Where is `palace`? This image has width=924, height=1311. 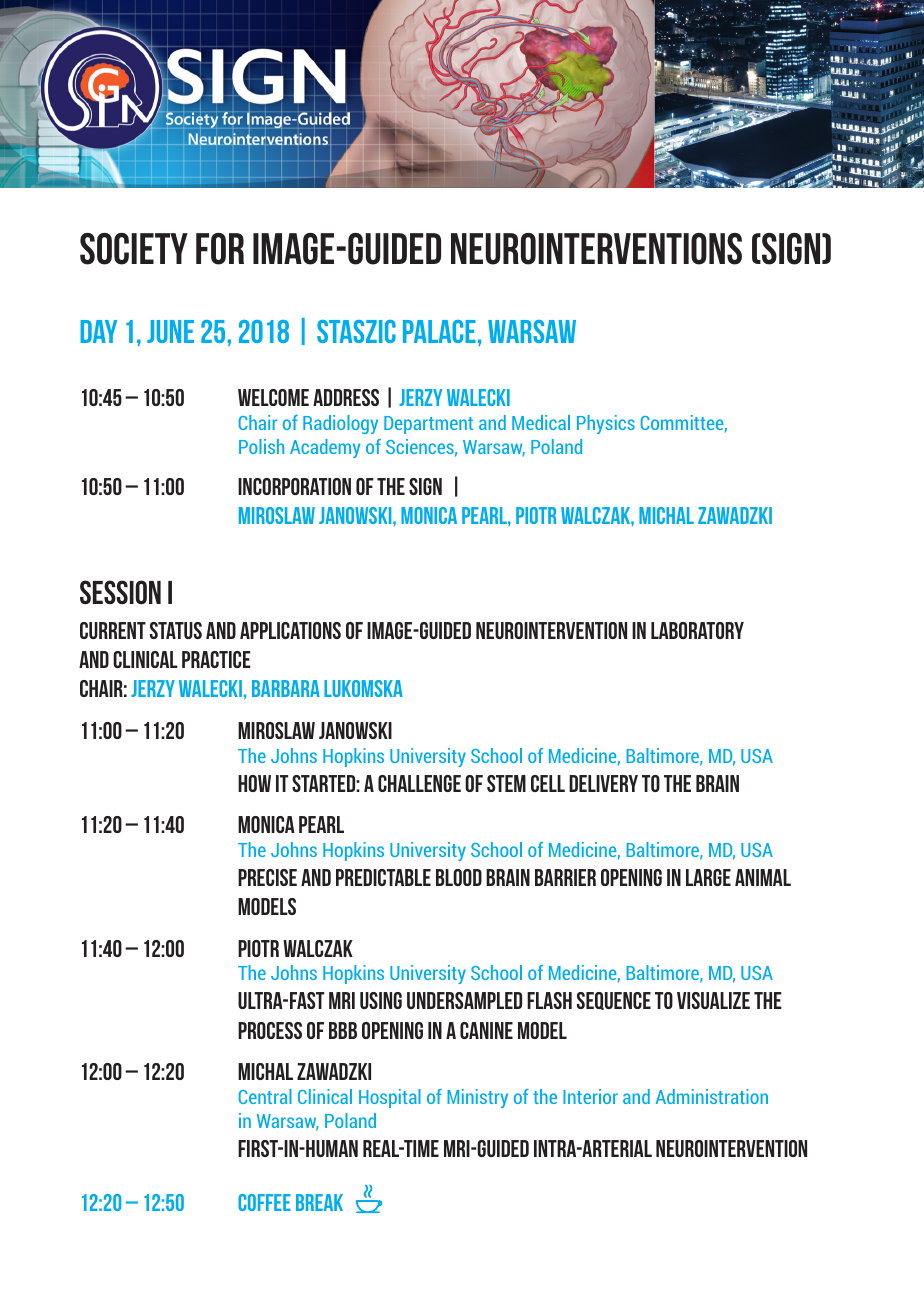 palace is located at coordinates (439, 331).
